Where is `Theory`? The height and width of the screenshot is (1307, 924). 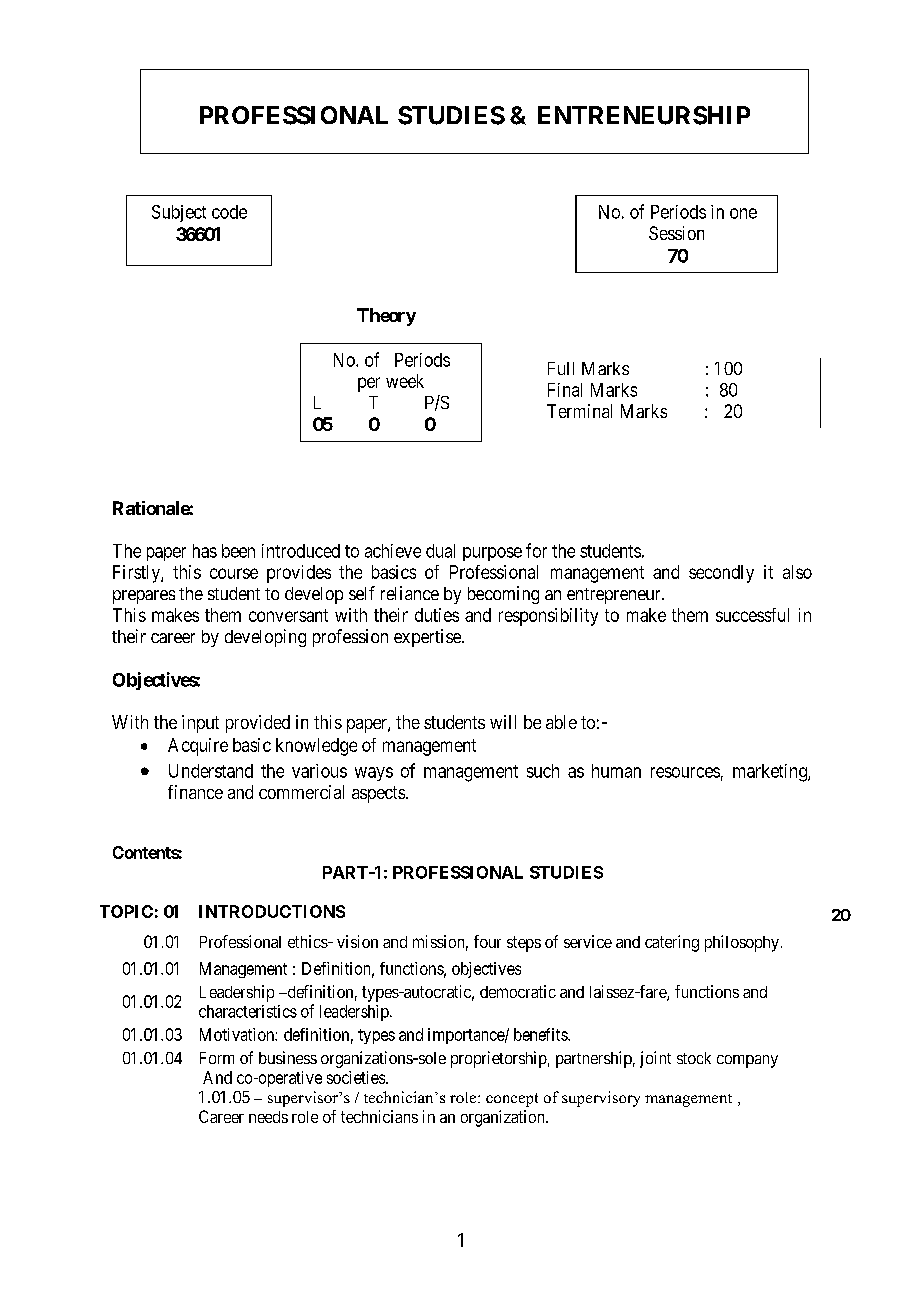
Theory is located at coordinates (386, 317).
